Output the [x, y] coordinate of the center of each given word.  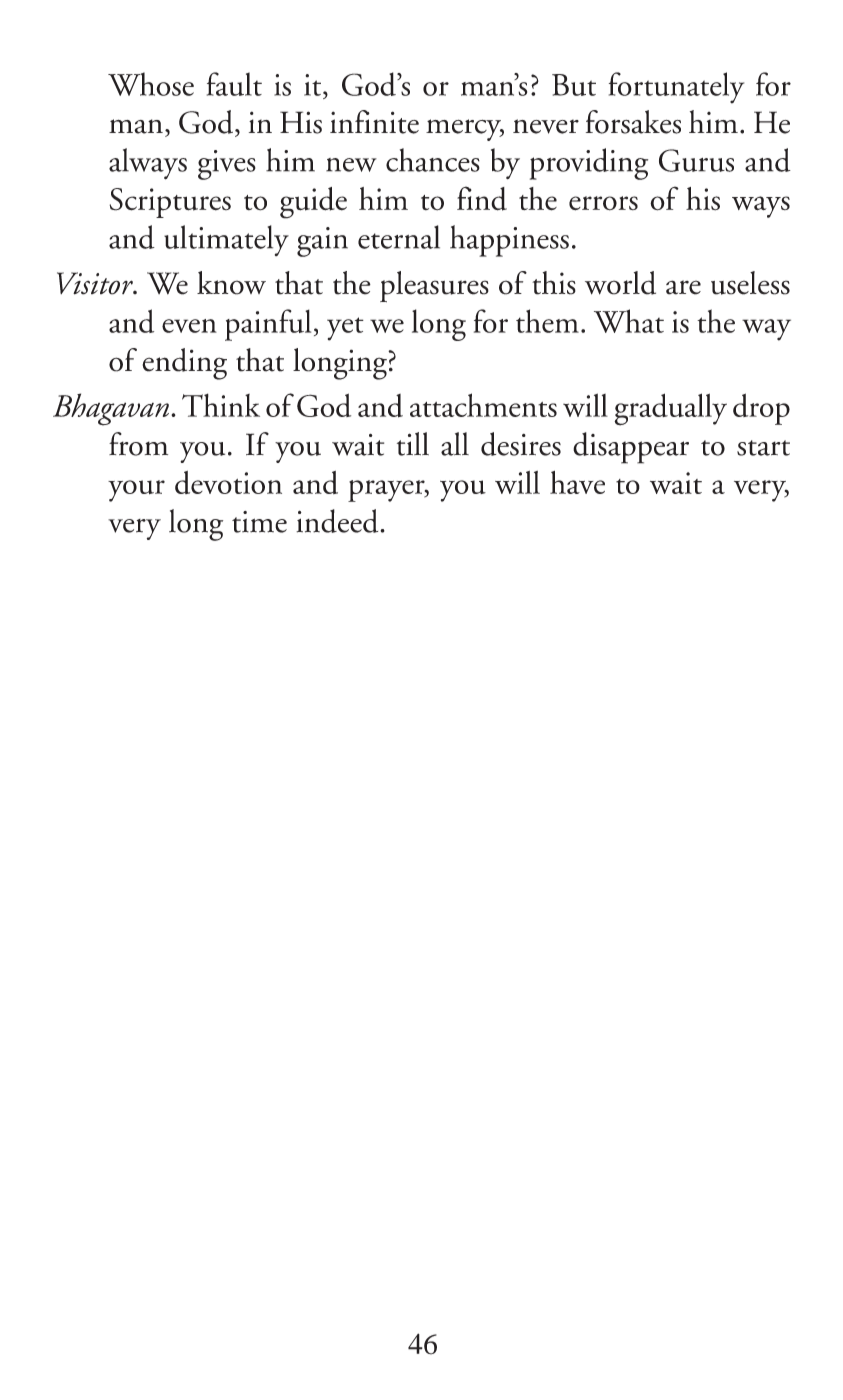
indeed [338, 521]
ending [184, 364]
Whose [151, 84]
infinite [374, 122]
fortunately [676, 88]
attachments [483, 405]
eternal [399, 237]
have [577, 482]
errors [603, 203]
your [136, 491]
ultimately [226, 240]
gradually [670, 409]
